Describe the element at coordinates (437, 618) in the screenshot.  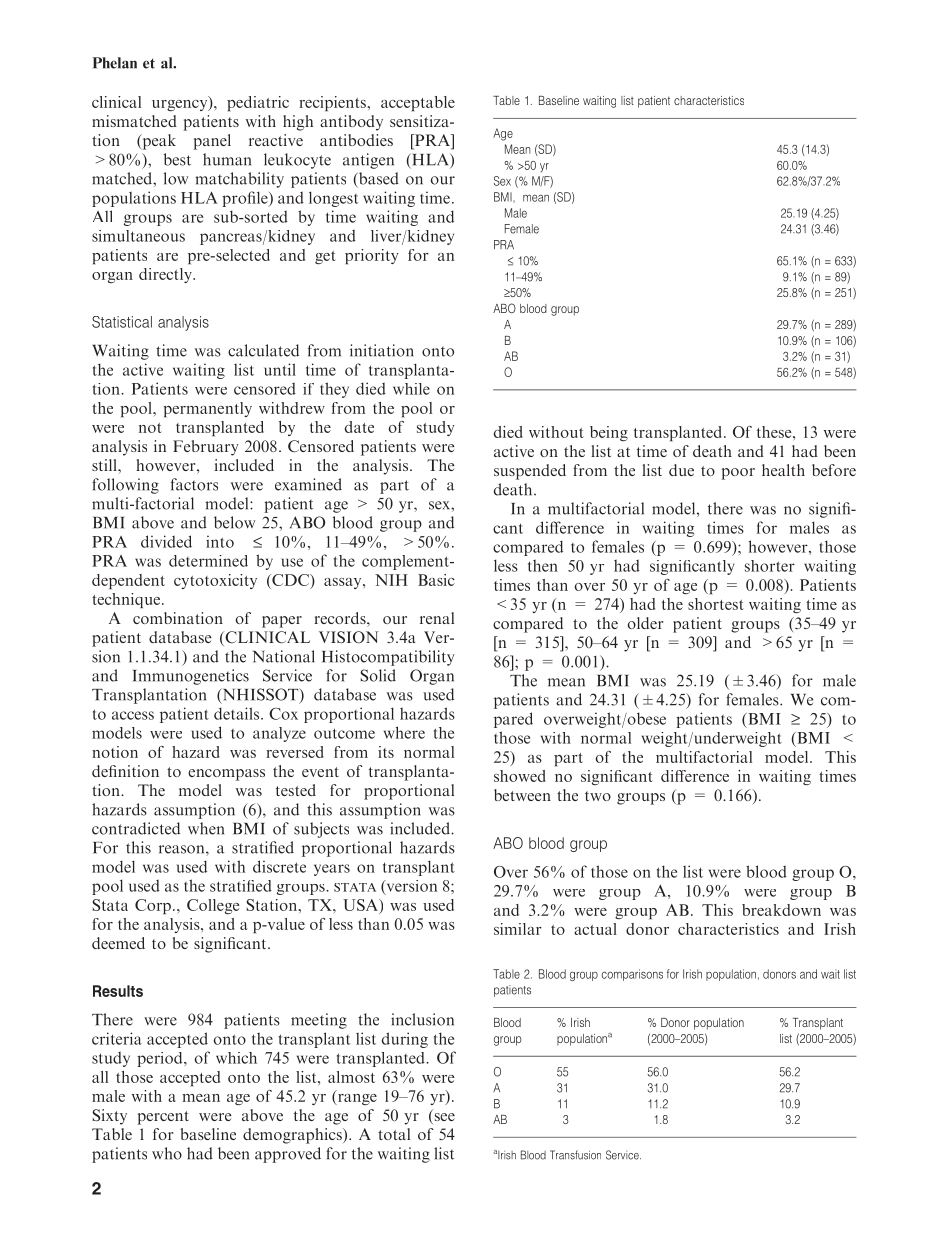
I see `renal` at that location.
